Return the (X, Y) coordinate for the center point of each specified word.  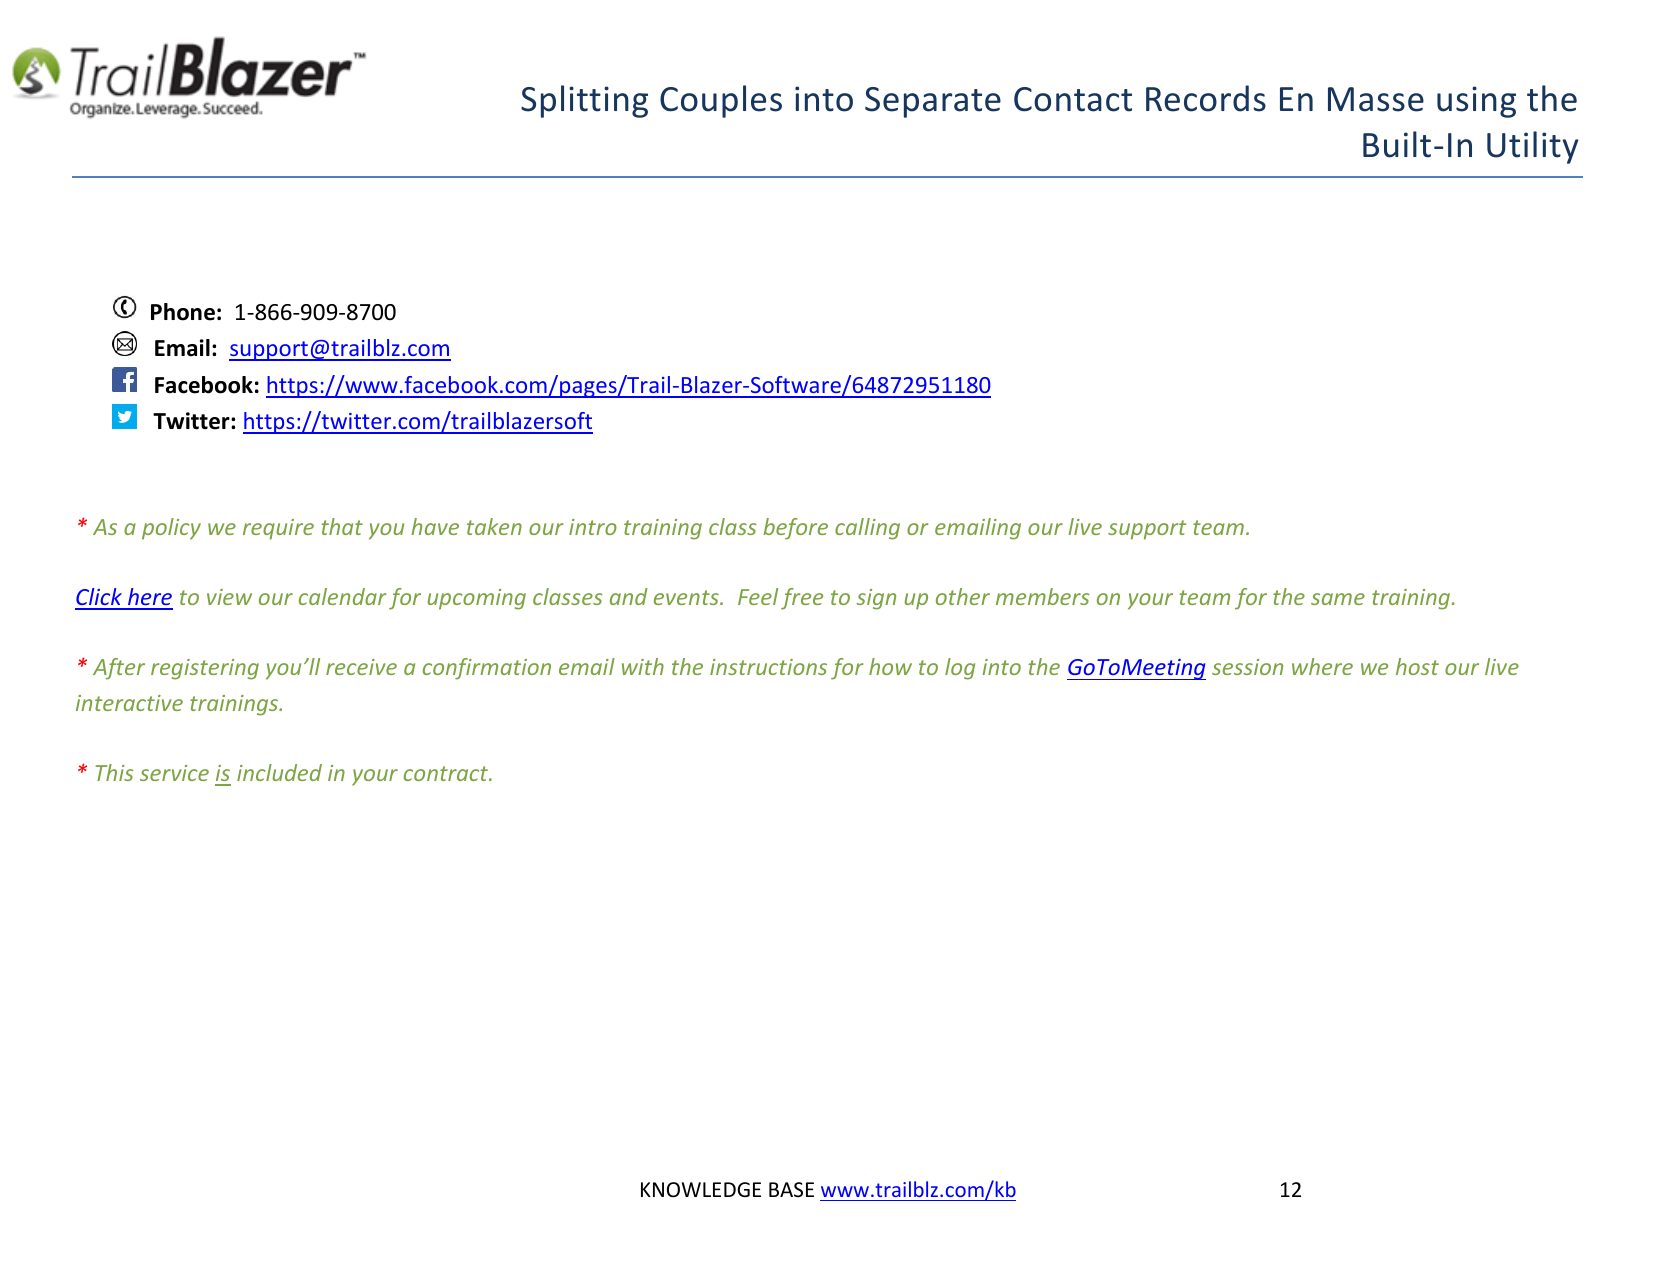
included (279, 772)
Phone (183, 312)
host (1417, 666)
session (1247, 667)
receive (361, 667)
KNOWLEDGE (701, 1190)
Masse (1376, 99)
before (795, 529)
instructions (768, 667)
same (1338, 599)
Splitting (584, 101)
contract (447, 773)
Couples (721, 101)
